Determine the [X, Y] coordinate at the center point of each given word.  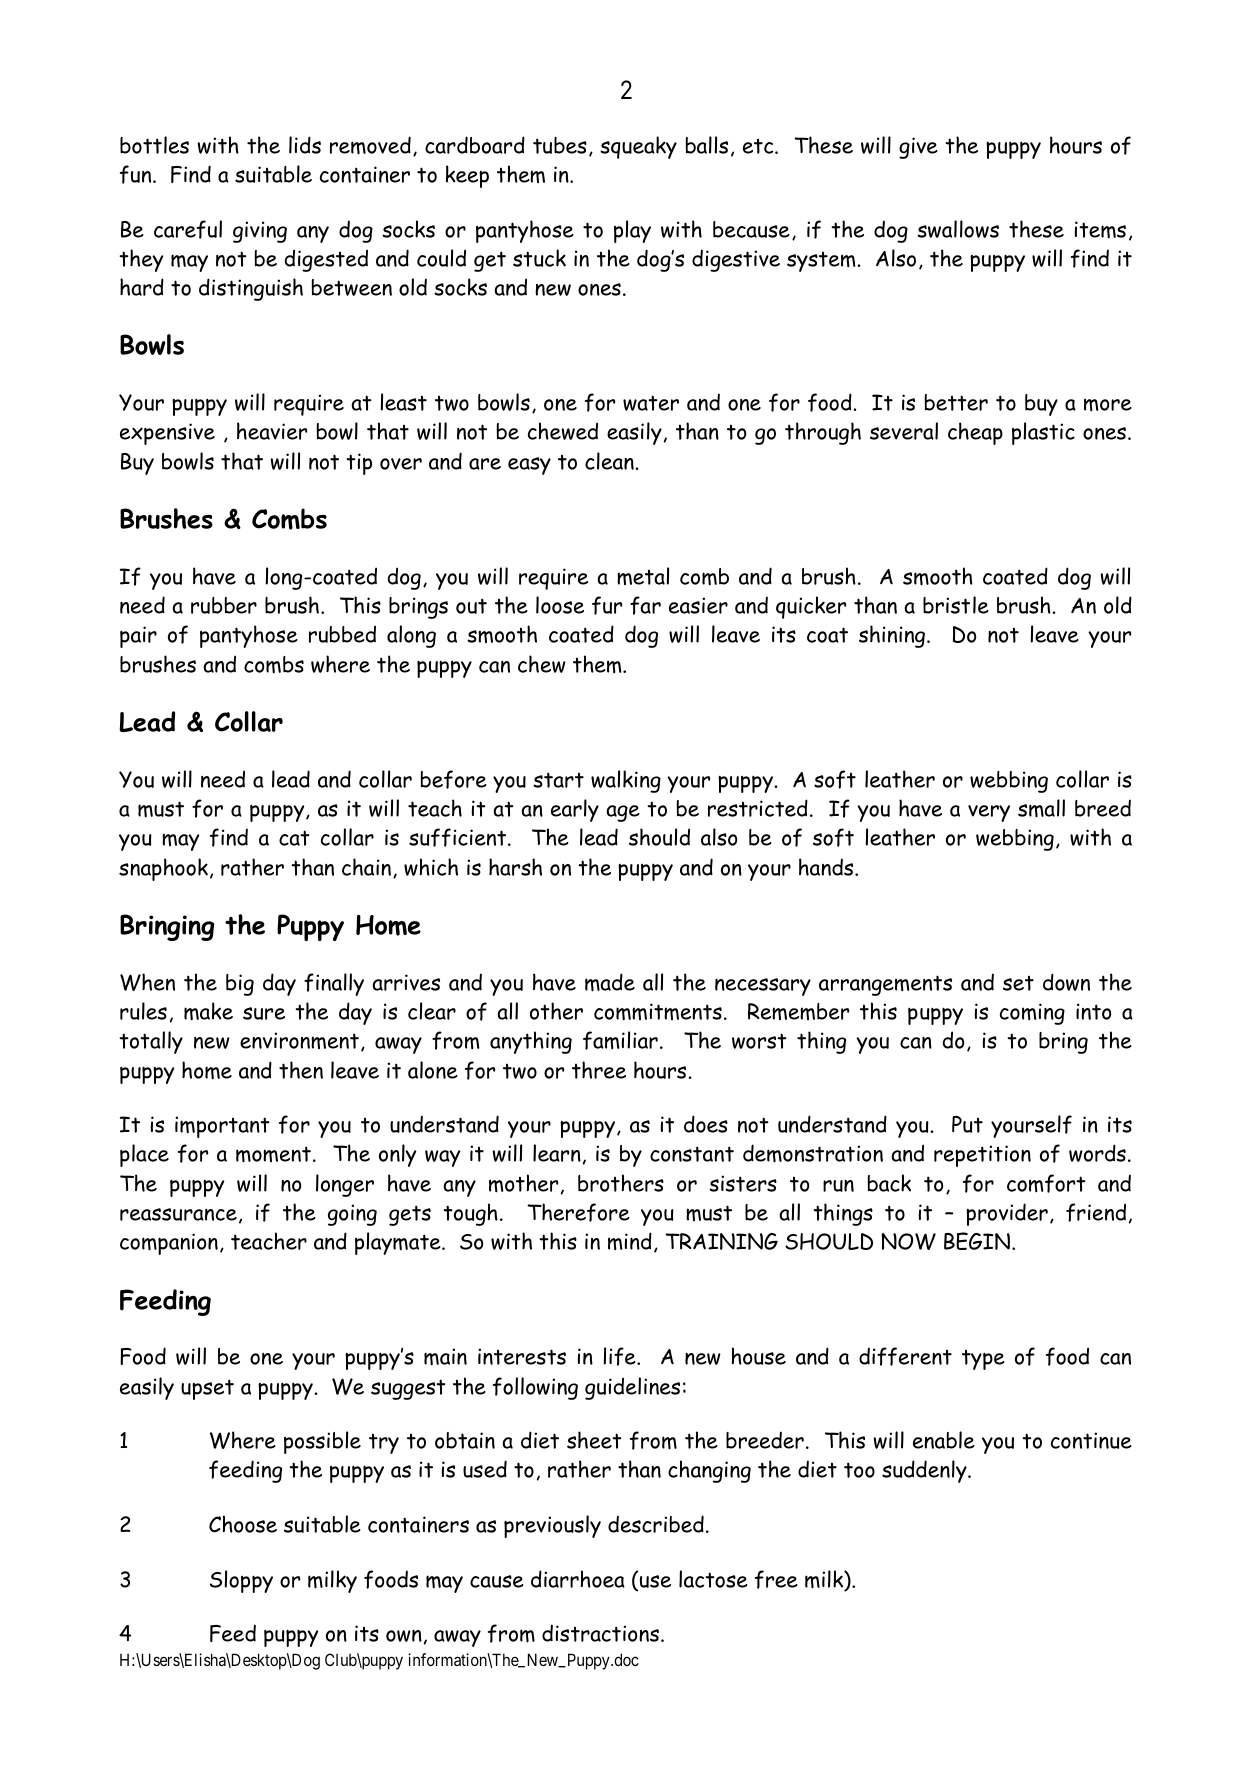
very [989, 813]
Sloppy [241, 1581]
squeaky [638, 147]
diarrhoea [578, 1579]
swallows [958, 229]
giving [260, 232]
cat [294, 838]
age [623, 813]
